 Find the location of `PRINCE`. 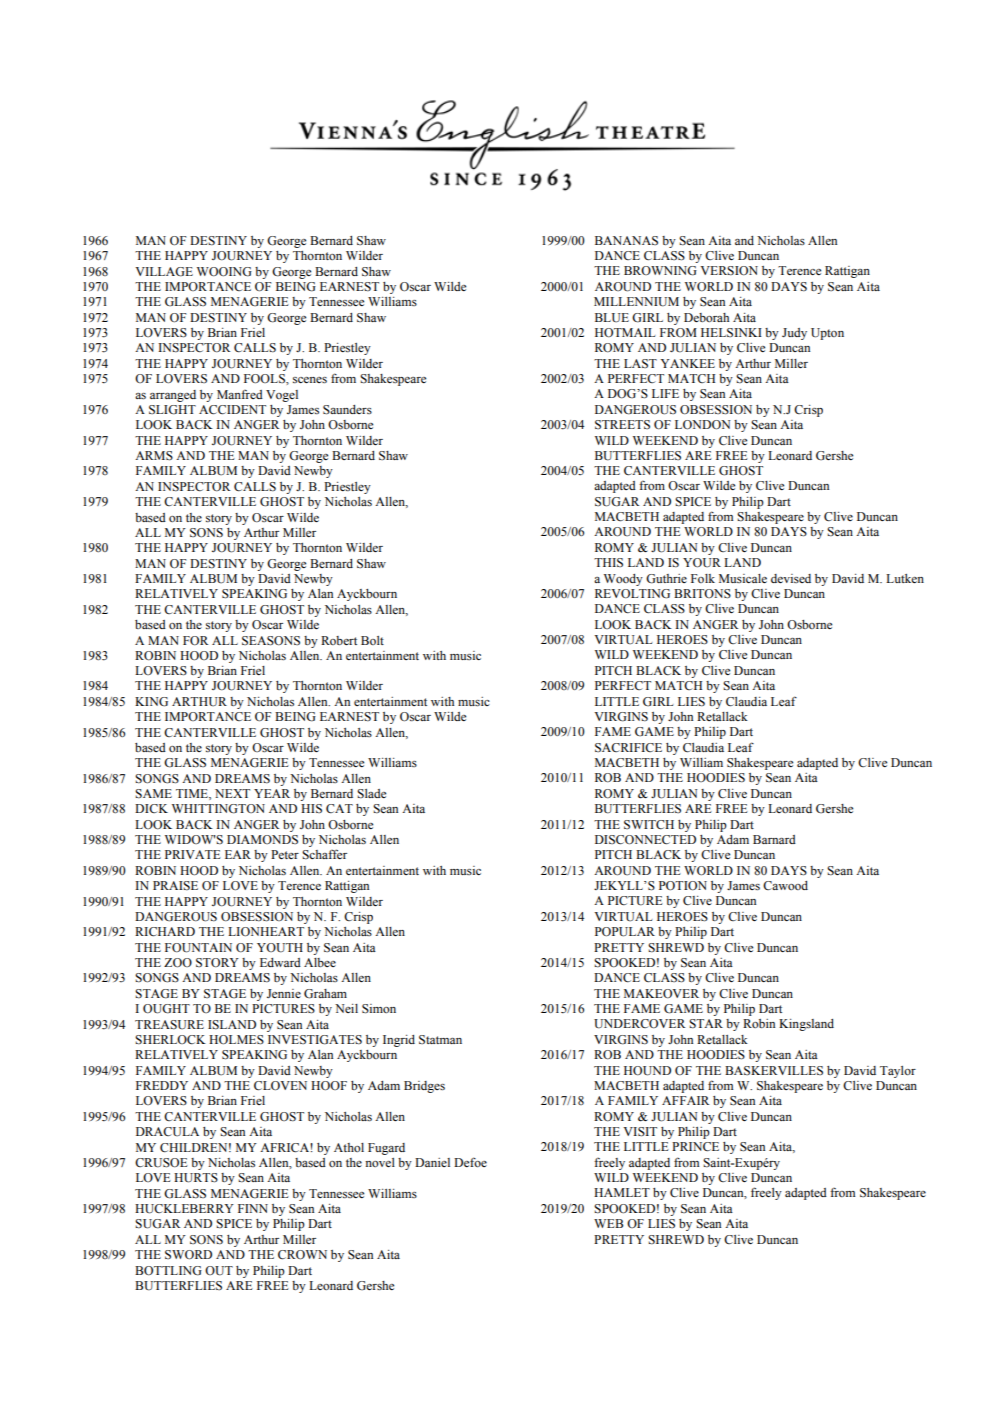

PRINCE is located at coordinates (695, 1147).
